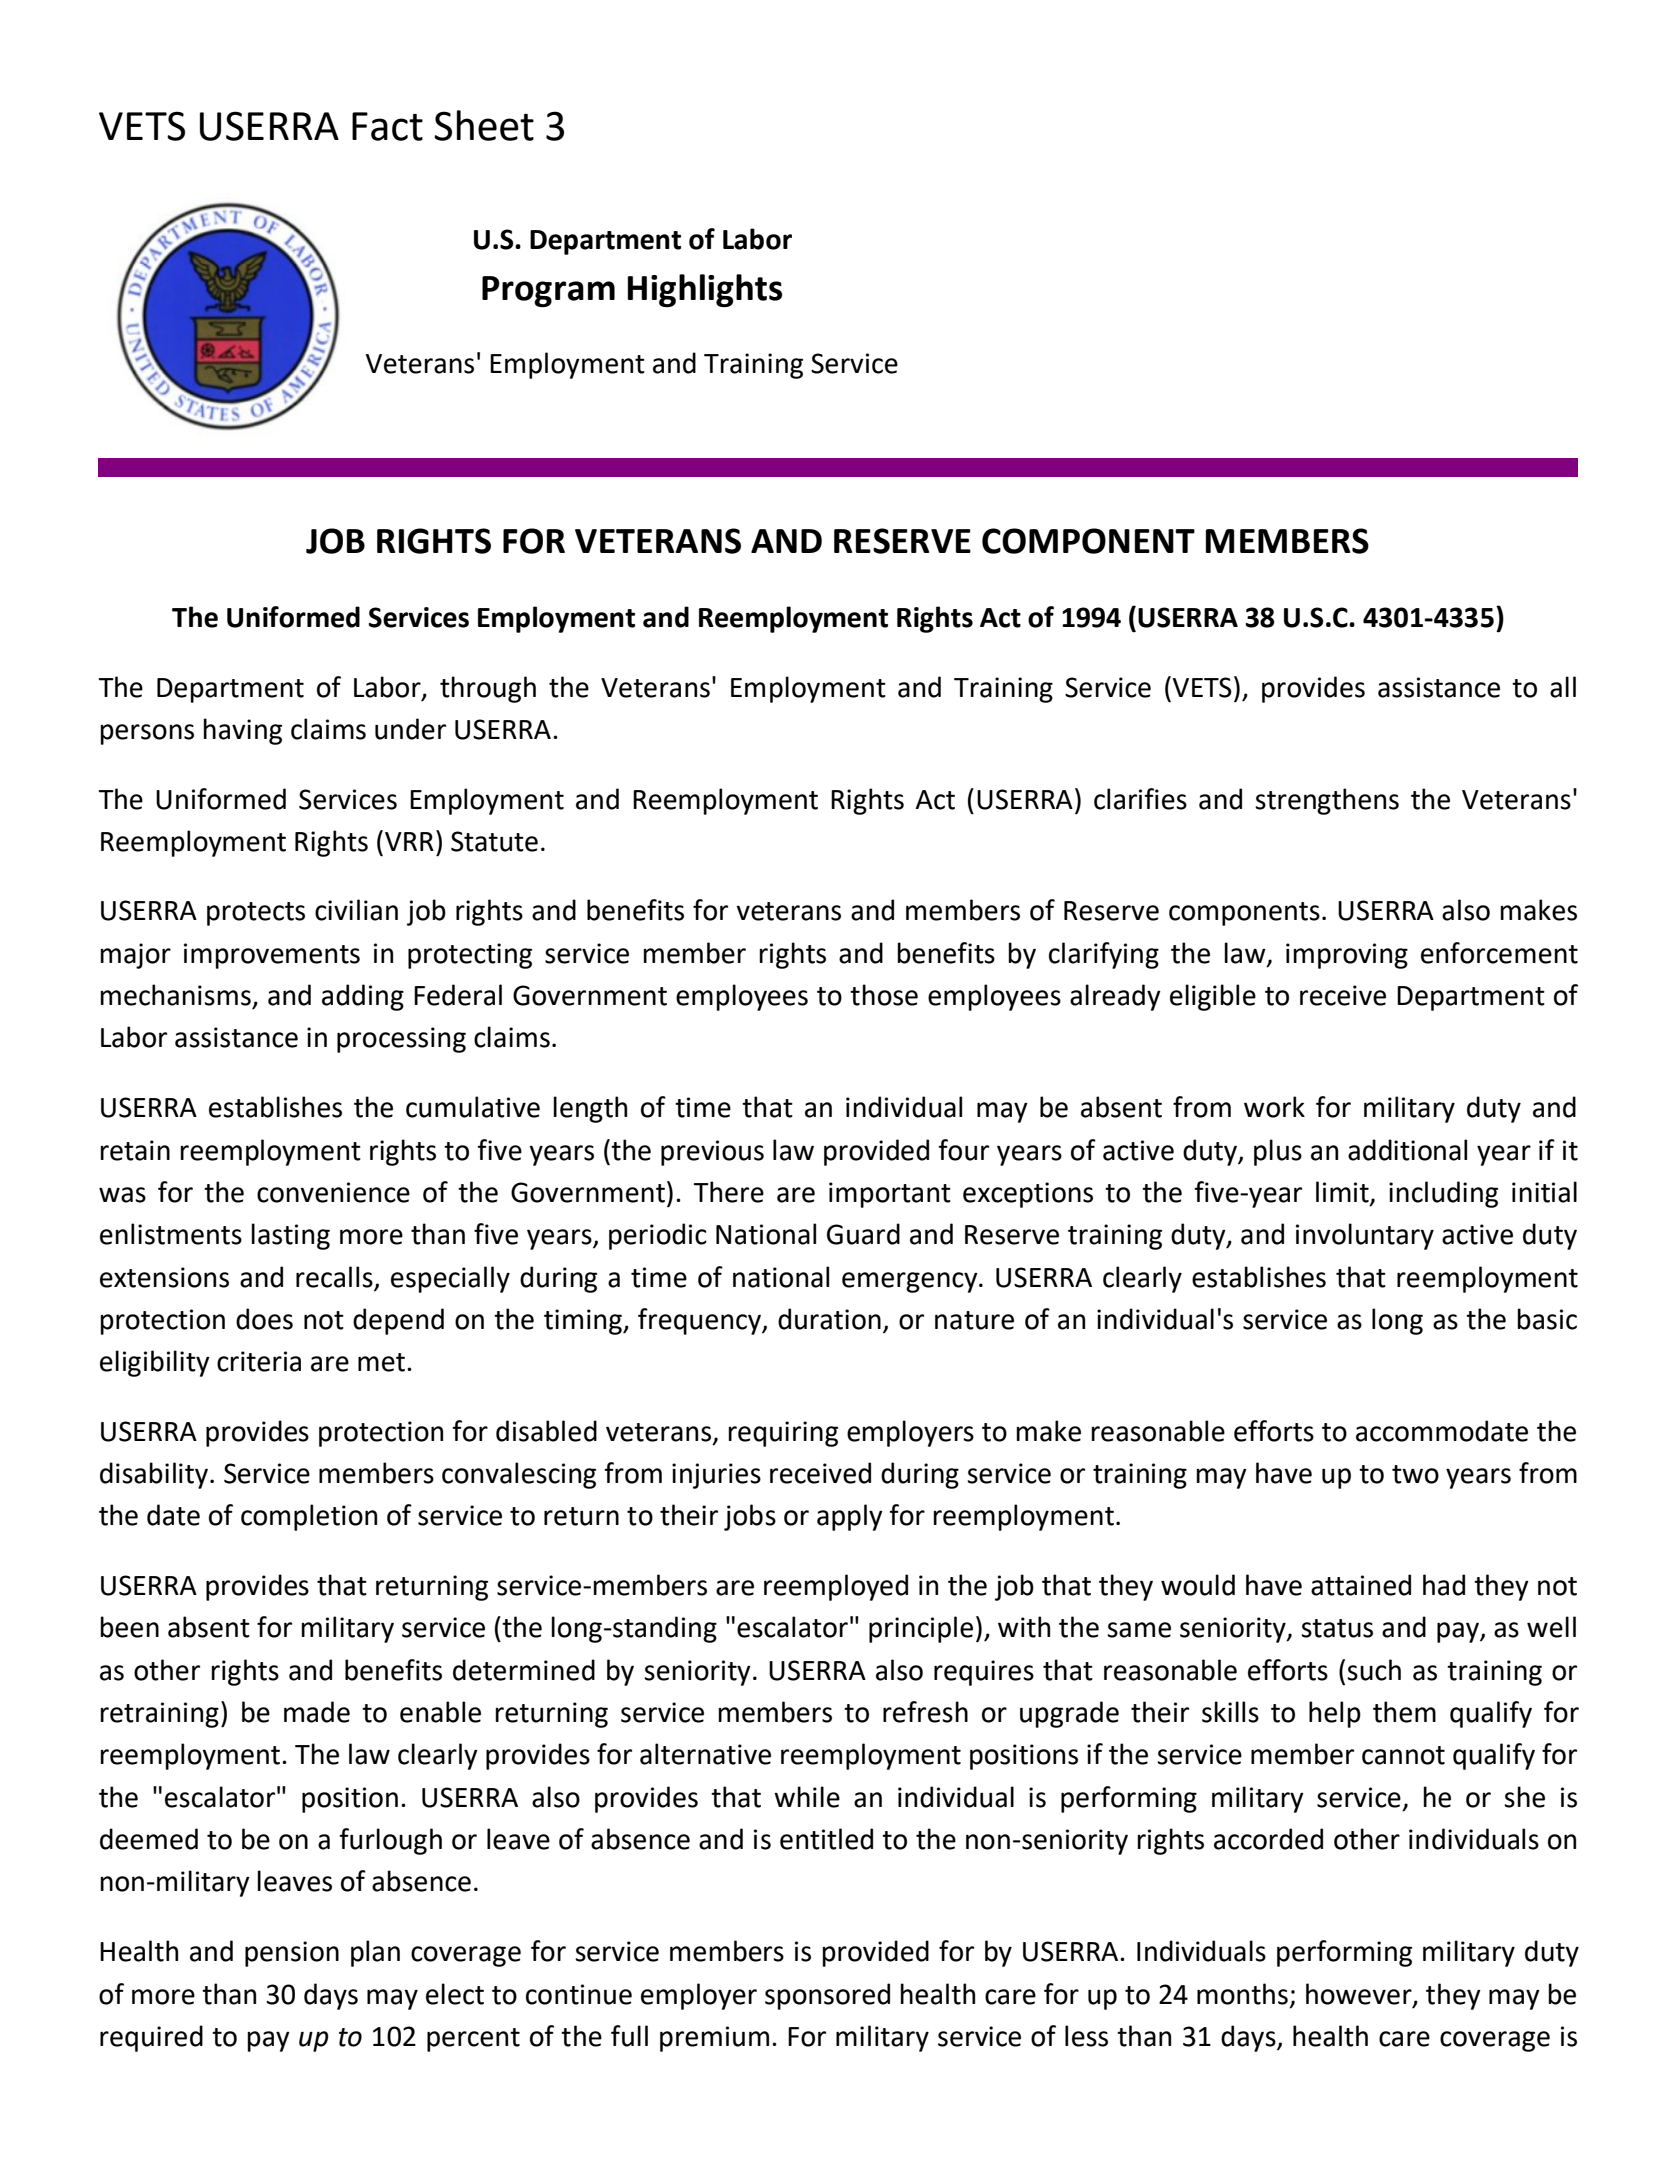 This screenshot has width=1677, height=2171. I want to click on strengthens, so click(1327, 801).
